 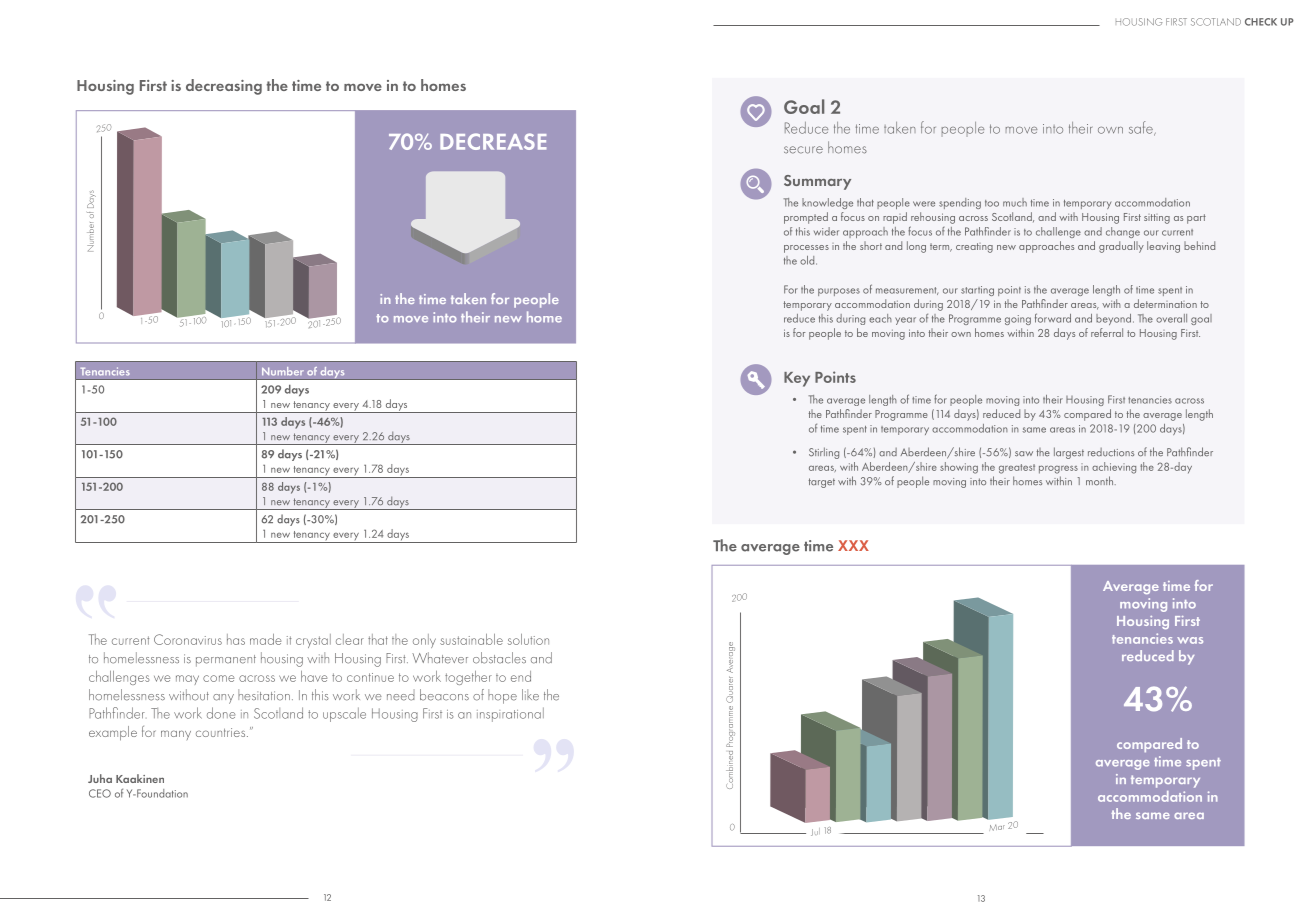 What do you see at coordinates (1190, 640) in the document?
I see `was` at bounding box center [1190, 640].
